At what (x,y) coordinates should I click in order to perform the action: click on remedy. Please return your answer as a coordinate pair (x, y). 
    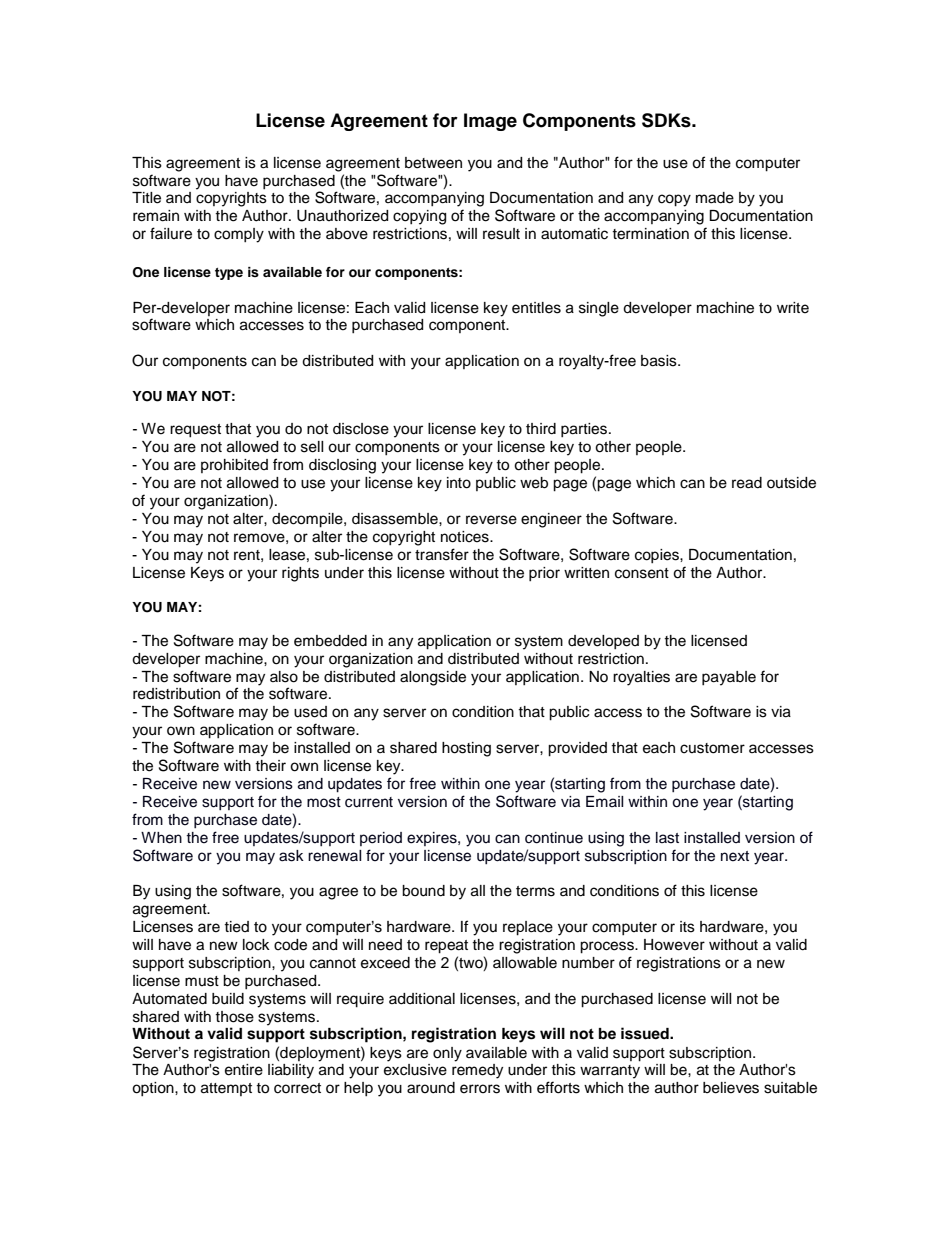
    Looking at the image, I should click on (477, 1071).
